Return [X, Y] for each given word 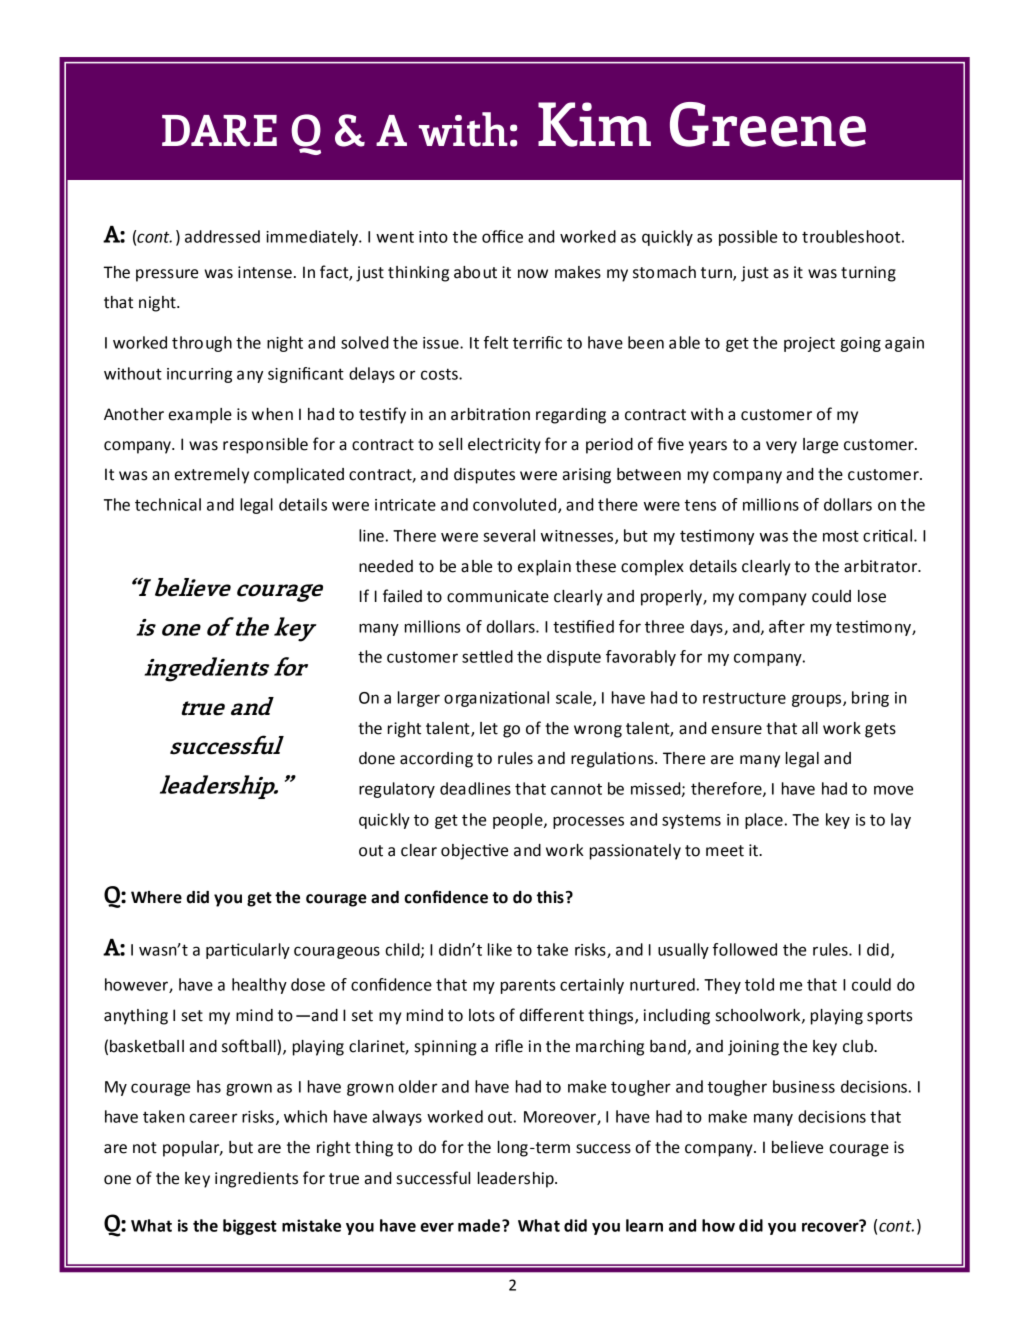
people [519, 821]
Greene [768, 124]
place [764, 821]
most [841, 536]
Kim [594, 124]
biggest [250, 1227]
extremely [212, 476]
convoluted [516, 505]
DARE [219, 131]
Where [156, 897]
